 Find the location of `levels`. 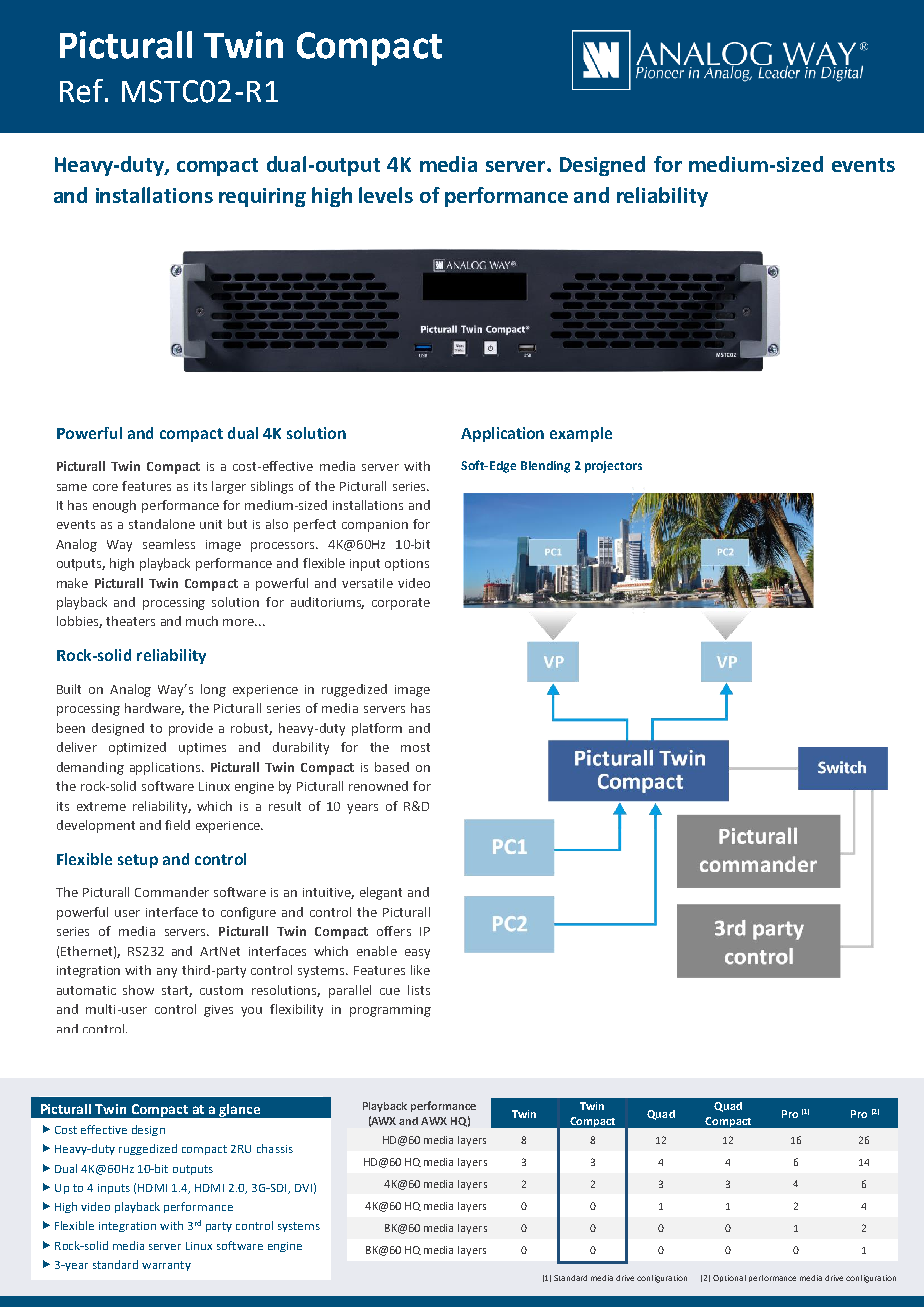

levels is located at coordinates (386, 195).
